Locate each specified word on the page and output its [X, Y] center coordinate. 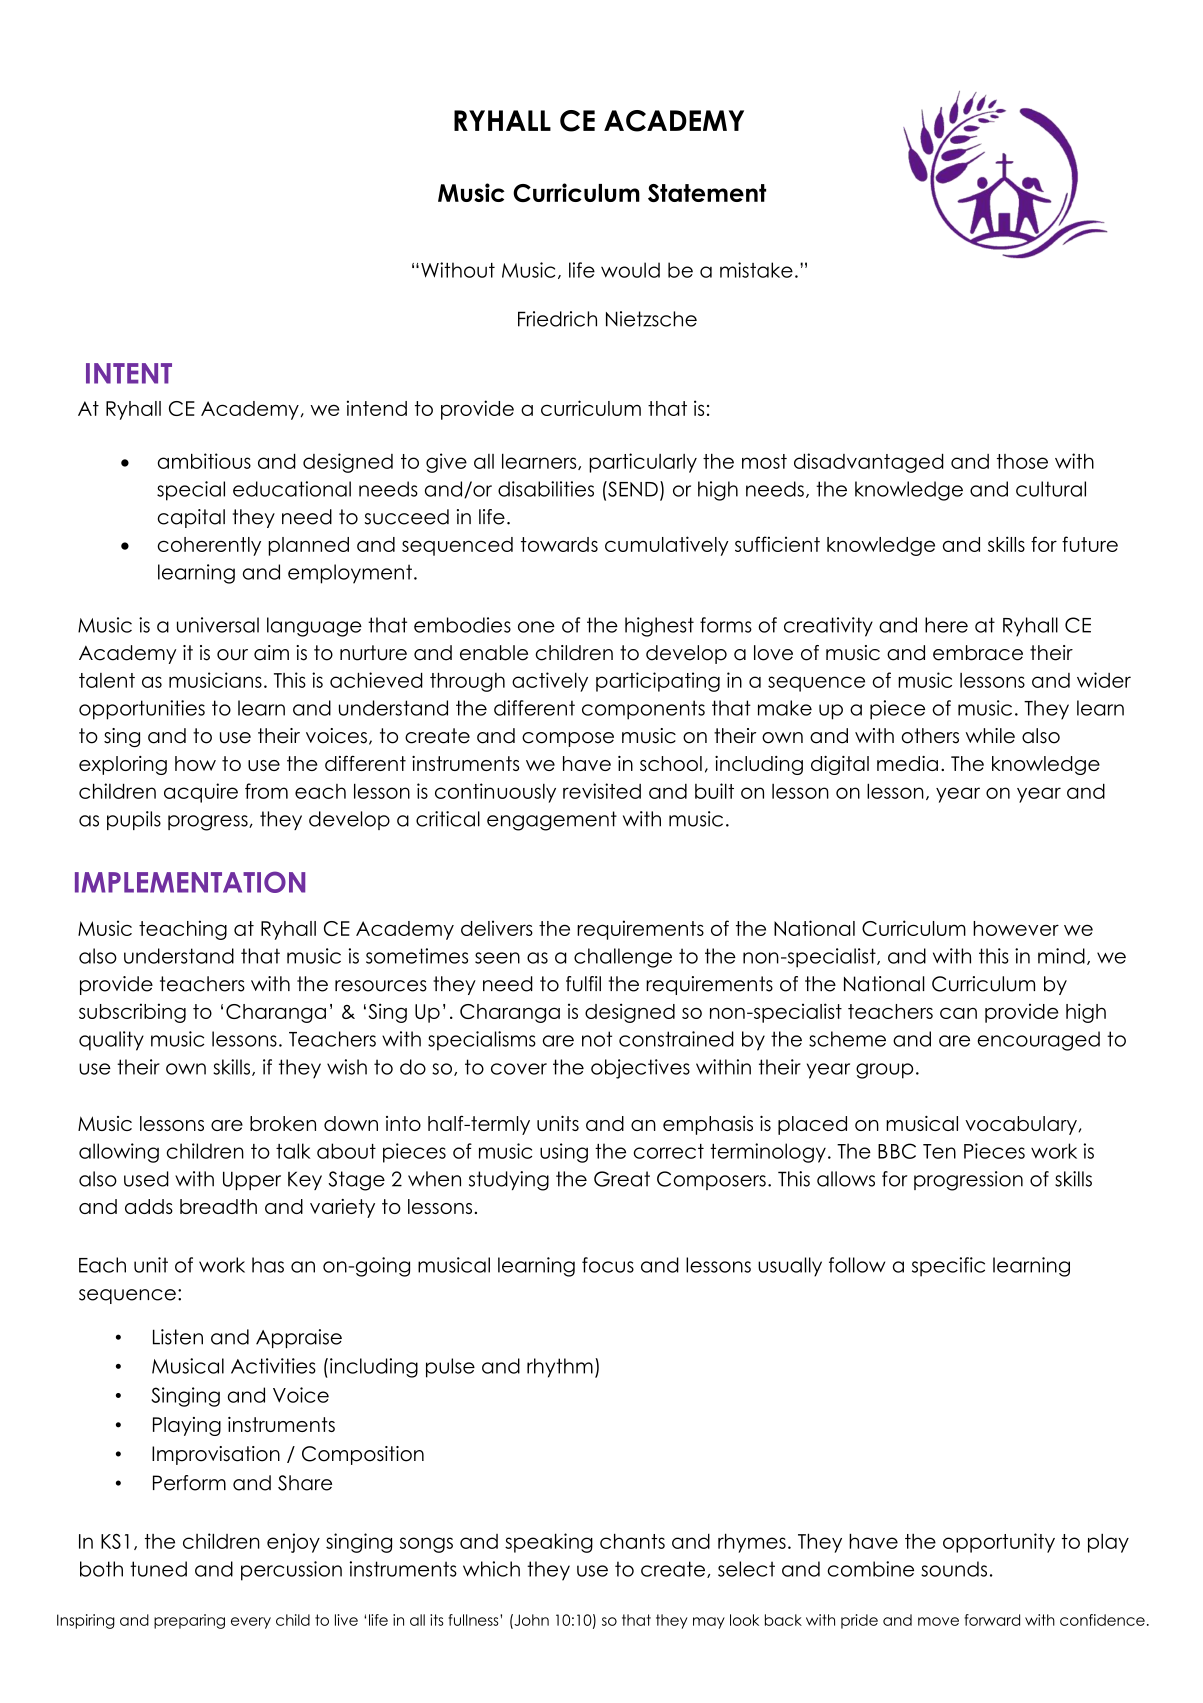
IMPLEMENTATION [190, 882]
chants [632, 1541]
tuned [158, 1569]
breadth [218, 1206]
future [1090, 544]
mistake [756, 270]
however [1016, 928]
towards [559, 544]
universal [218, 625]
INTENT [129, 373]
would [630, 270]
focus [608, 1265]
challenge [623, 958]
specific [948, 1267]
